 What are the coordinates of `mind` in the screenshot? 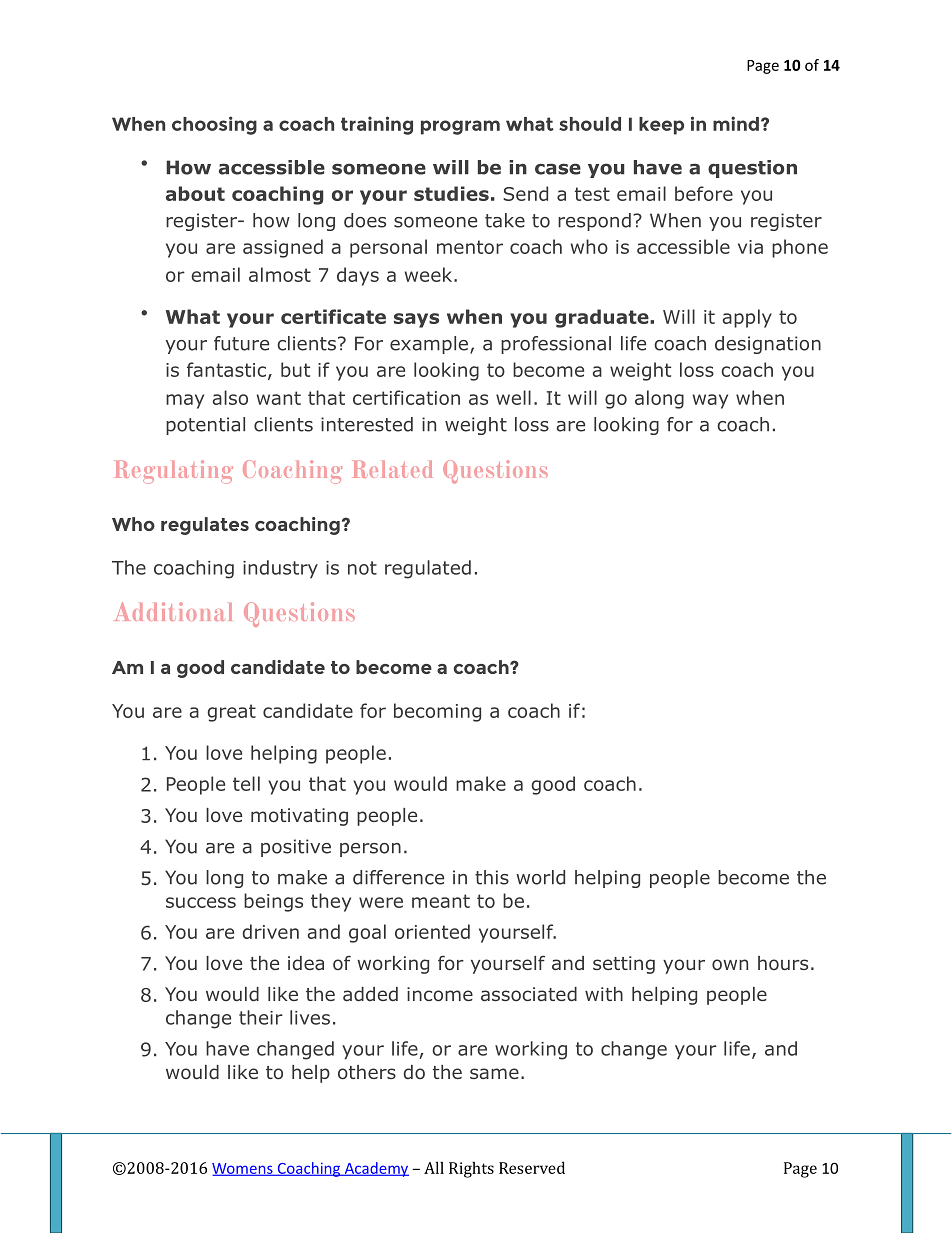 It's located at (736, 123).
